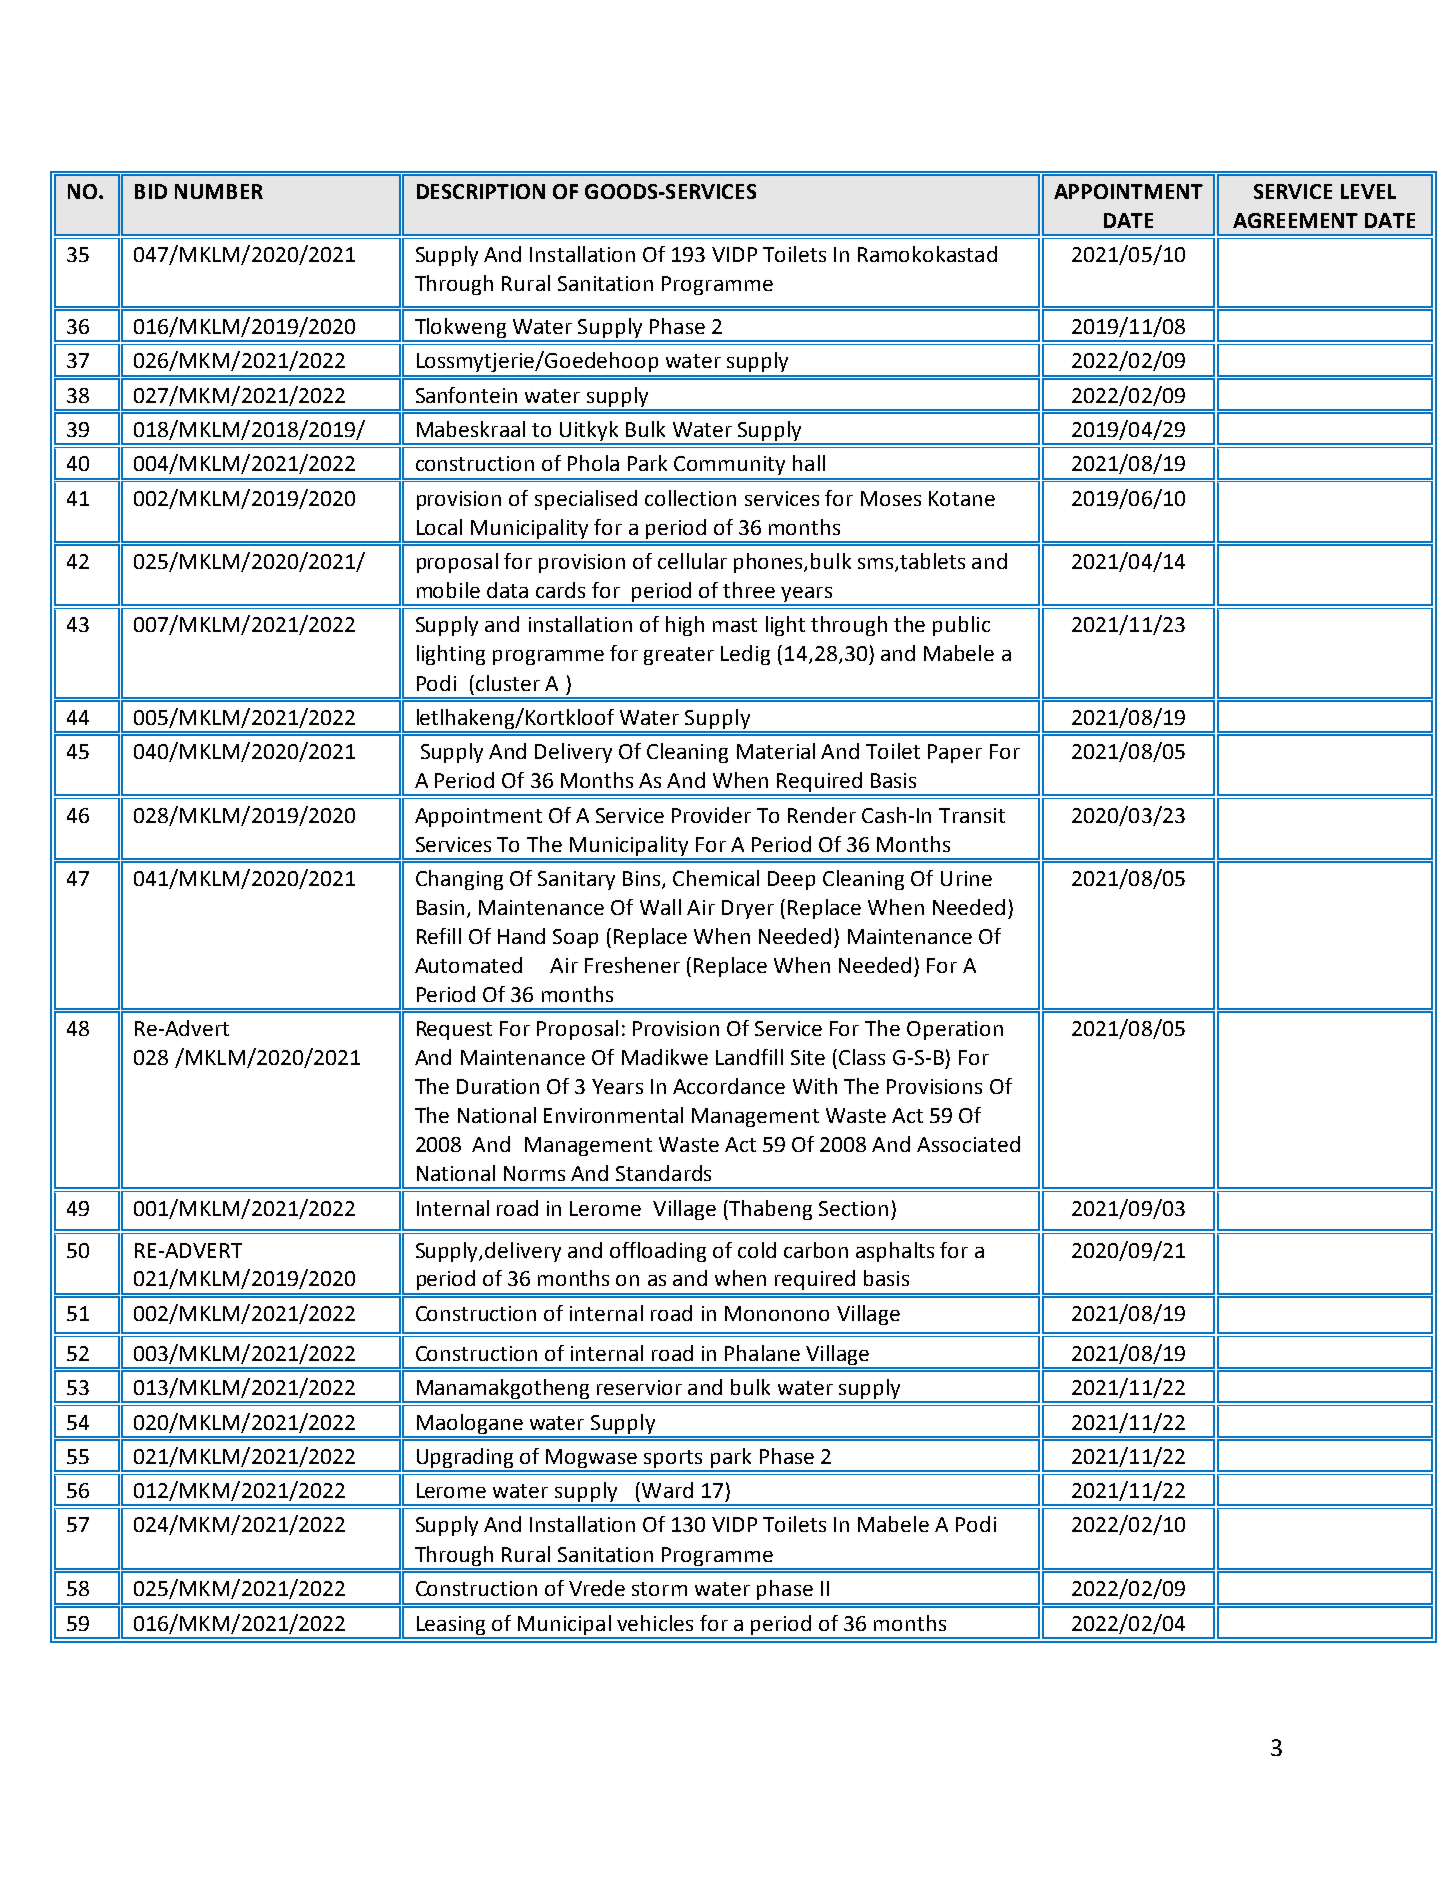 The image size is (1454, 1881). I want to click on greater, so click(679, 656).
